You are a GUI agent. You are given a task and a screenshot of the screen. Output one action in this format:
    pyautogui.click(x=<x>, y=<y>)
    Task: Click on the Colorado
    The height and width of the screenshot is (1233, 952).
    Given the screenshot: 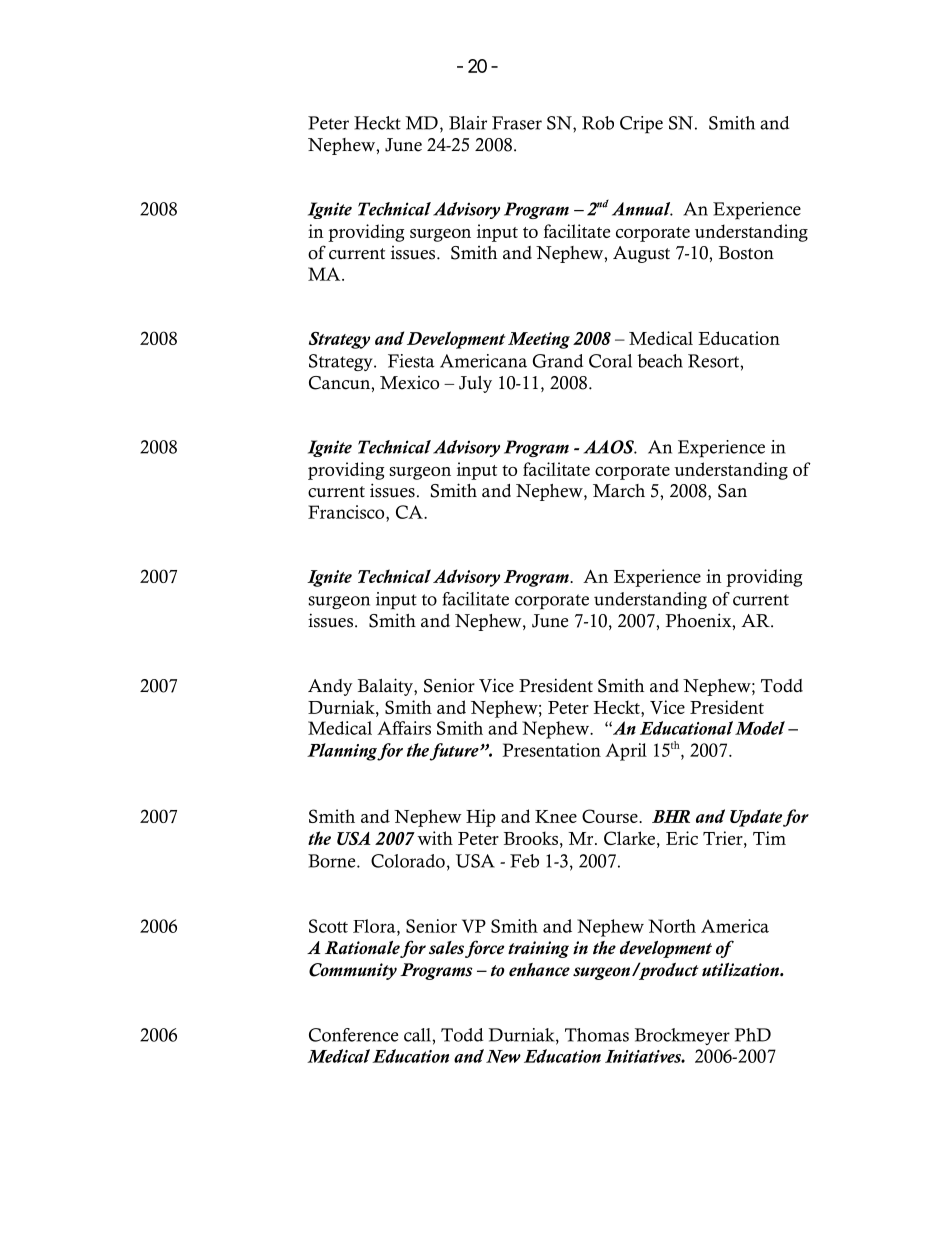 What is the action you would take?
    pyautogui.click(x=408, y=861)
